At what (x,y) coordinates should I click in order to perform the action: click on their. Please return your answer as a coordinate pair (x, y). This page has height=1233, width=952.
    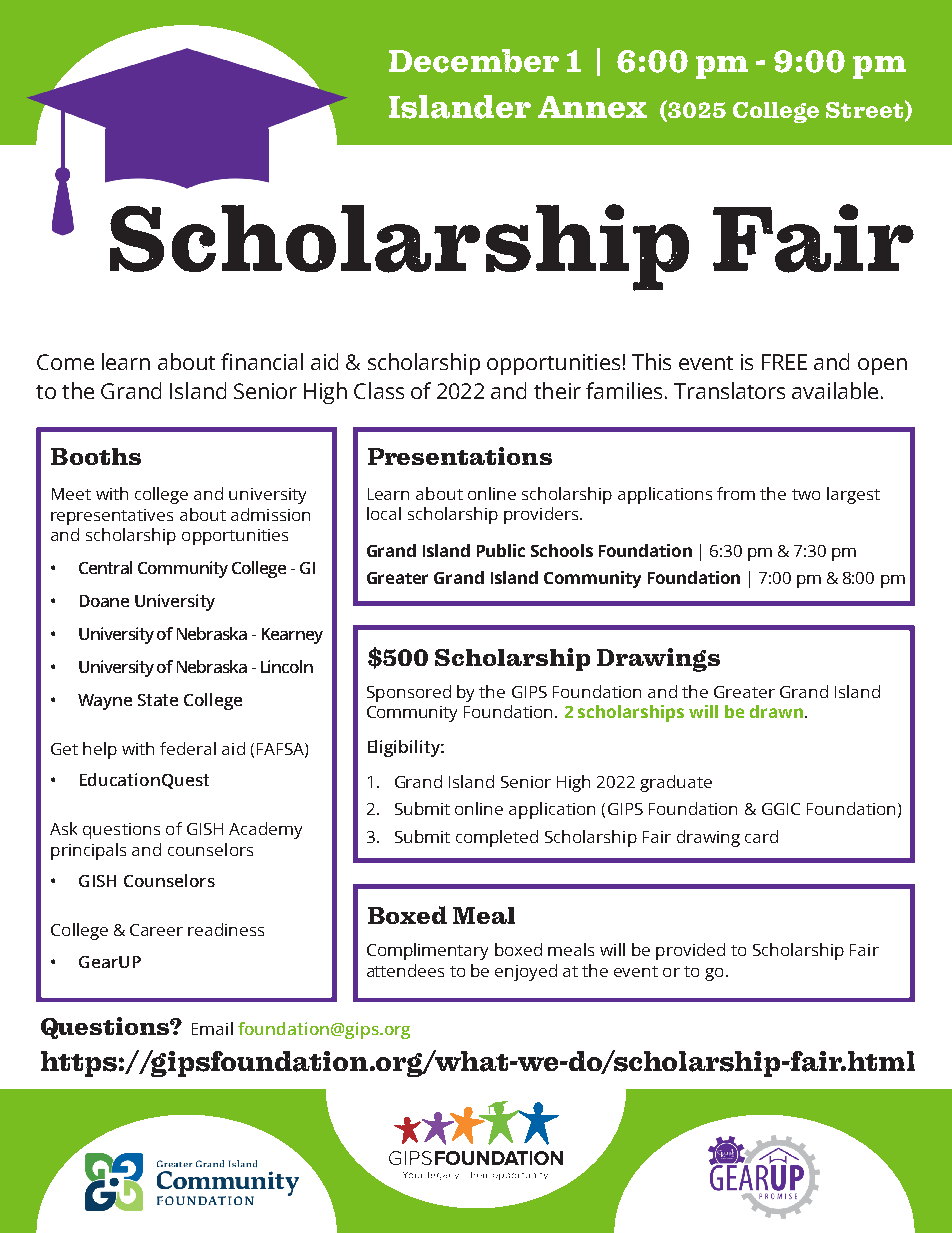
    Looking at the image, I should click on (557, 390).
